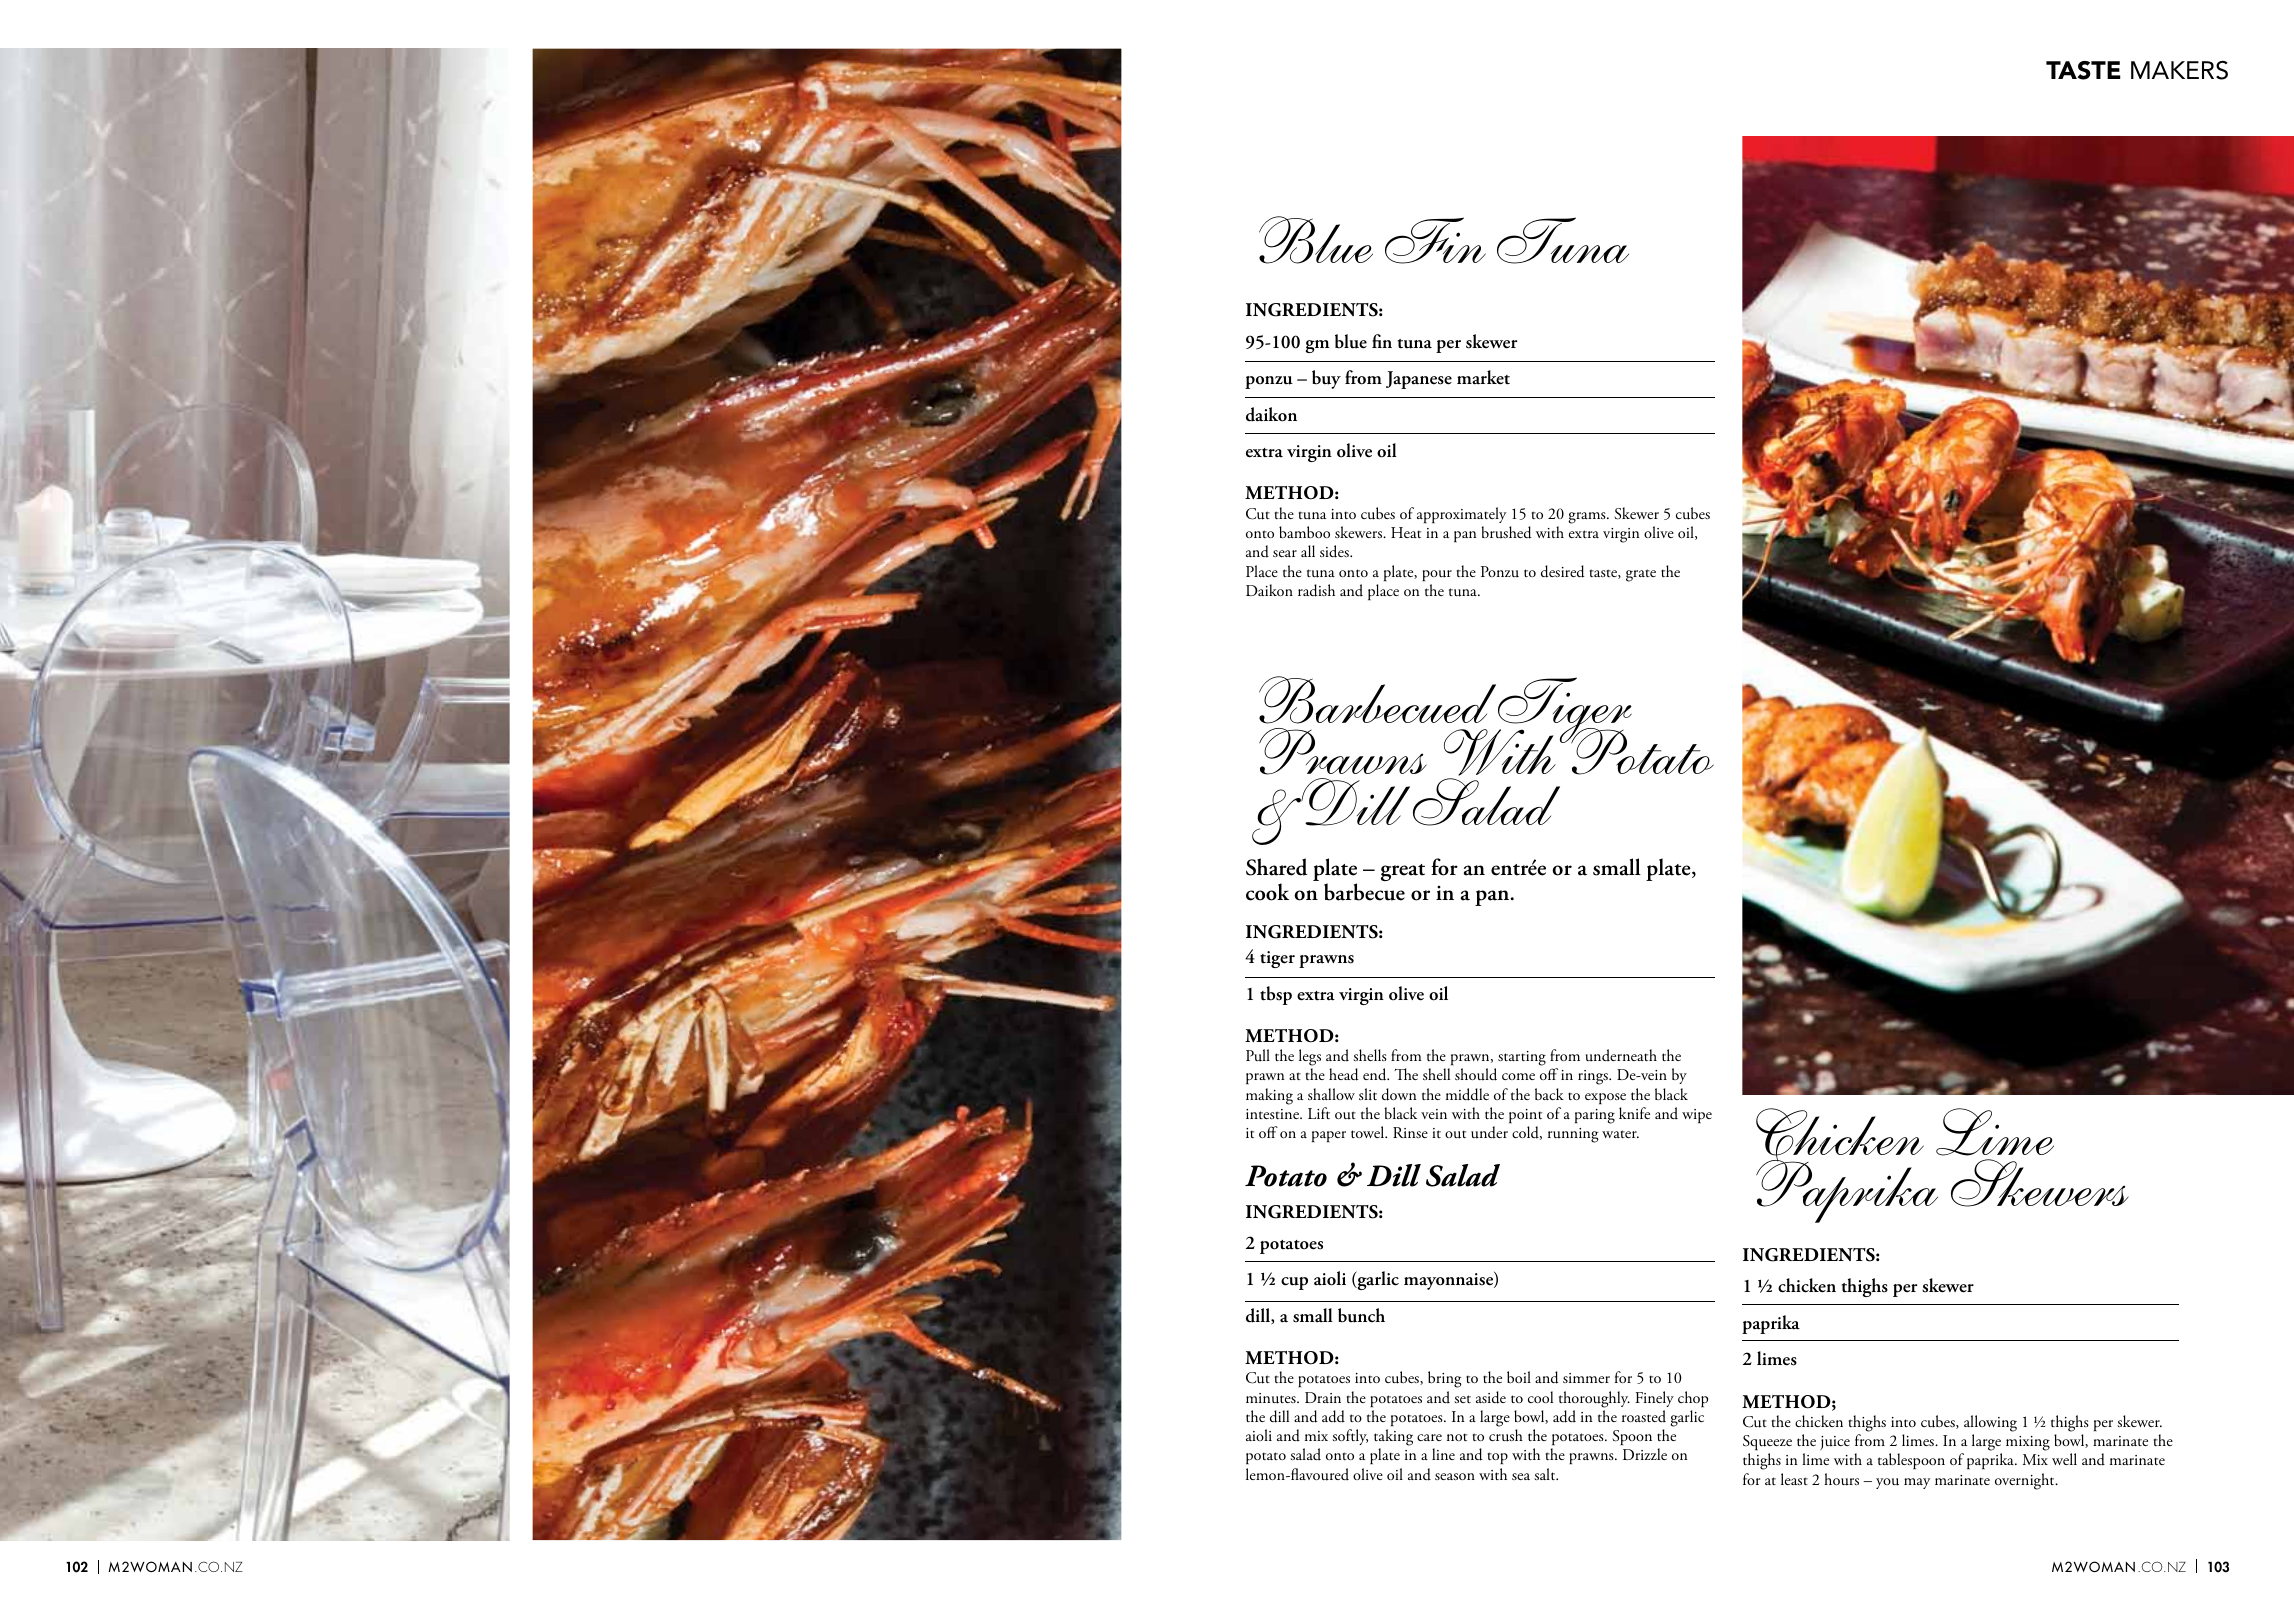  I want to click on MAKERS, so click(2179, 70).
